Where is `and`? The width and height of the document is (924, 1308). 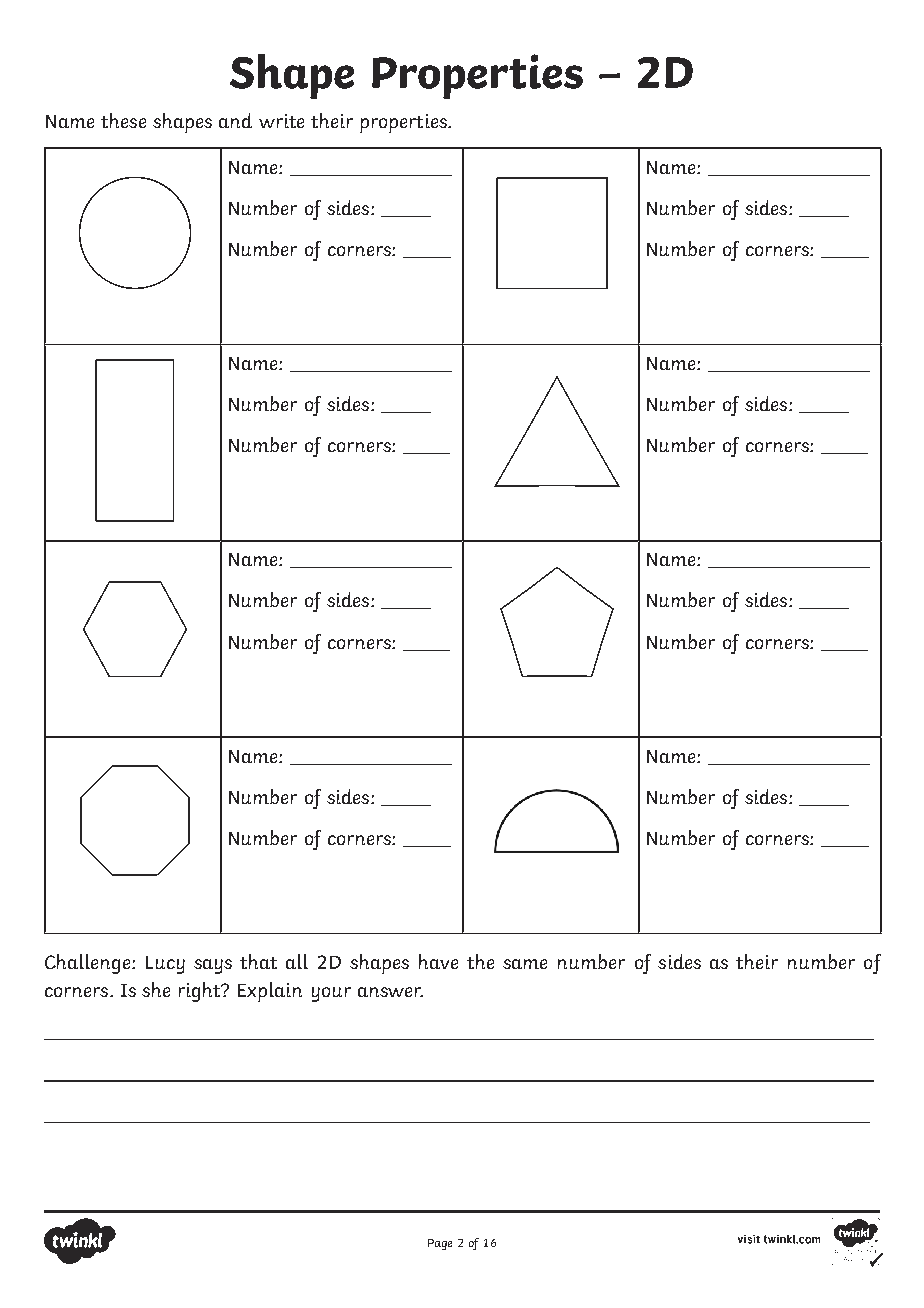 and is located at coordinates (235, 120).
